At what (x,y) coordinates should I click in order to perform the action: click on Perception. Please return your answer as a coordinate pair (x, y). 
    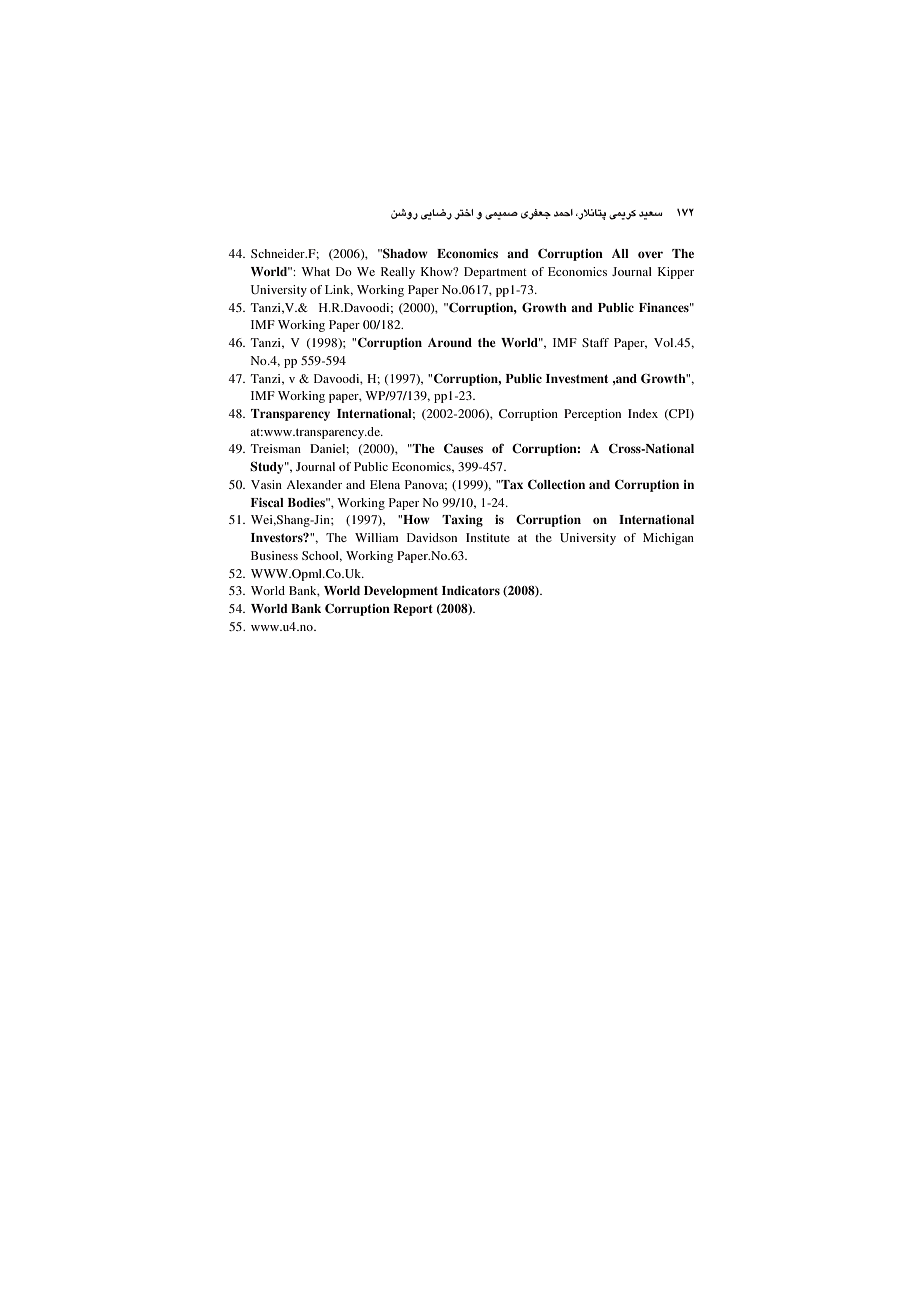
    Looking at the image, I should click on (592, 415).
